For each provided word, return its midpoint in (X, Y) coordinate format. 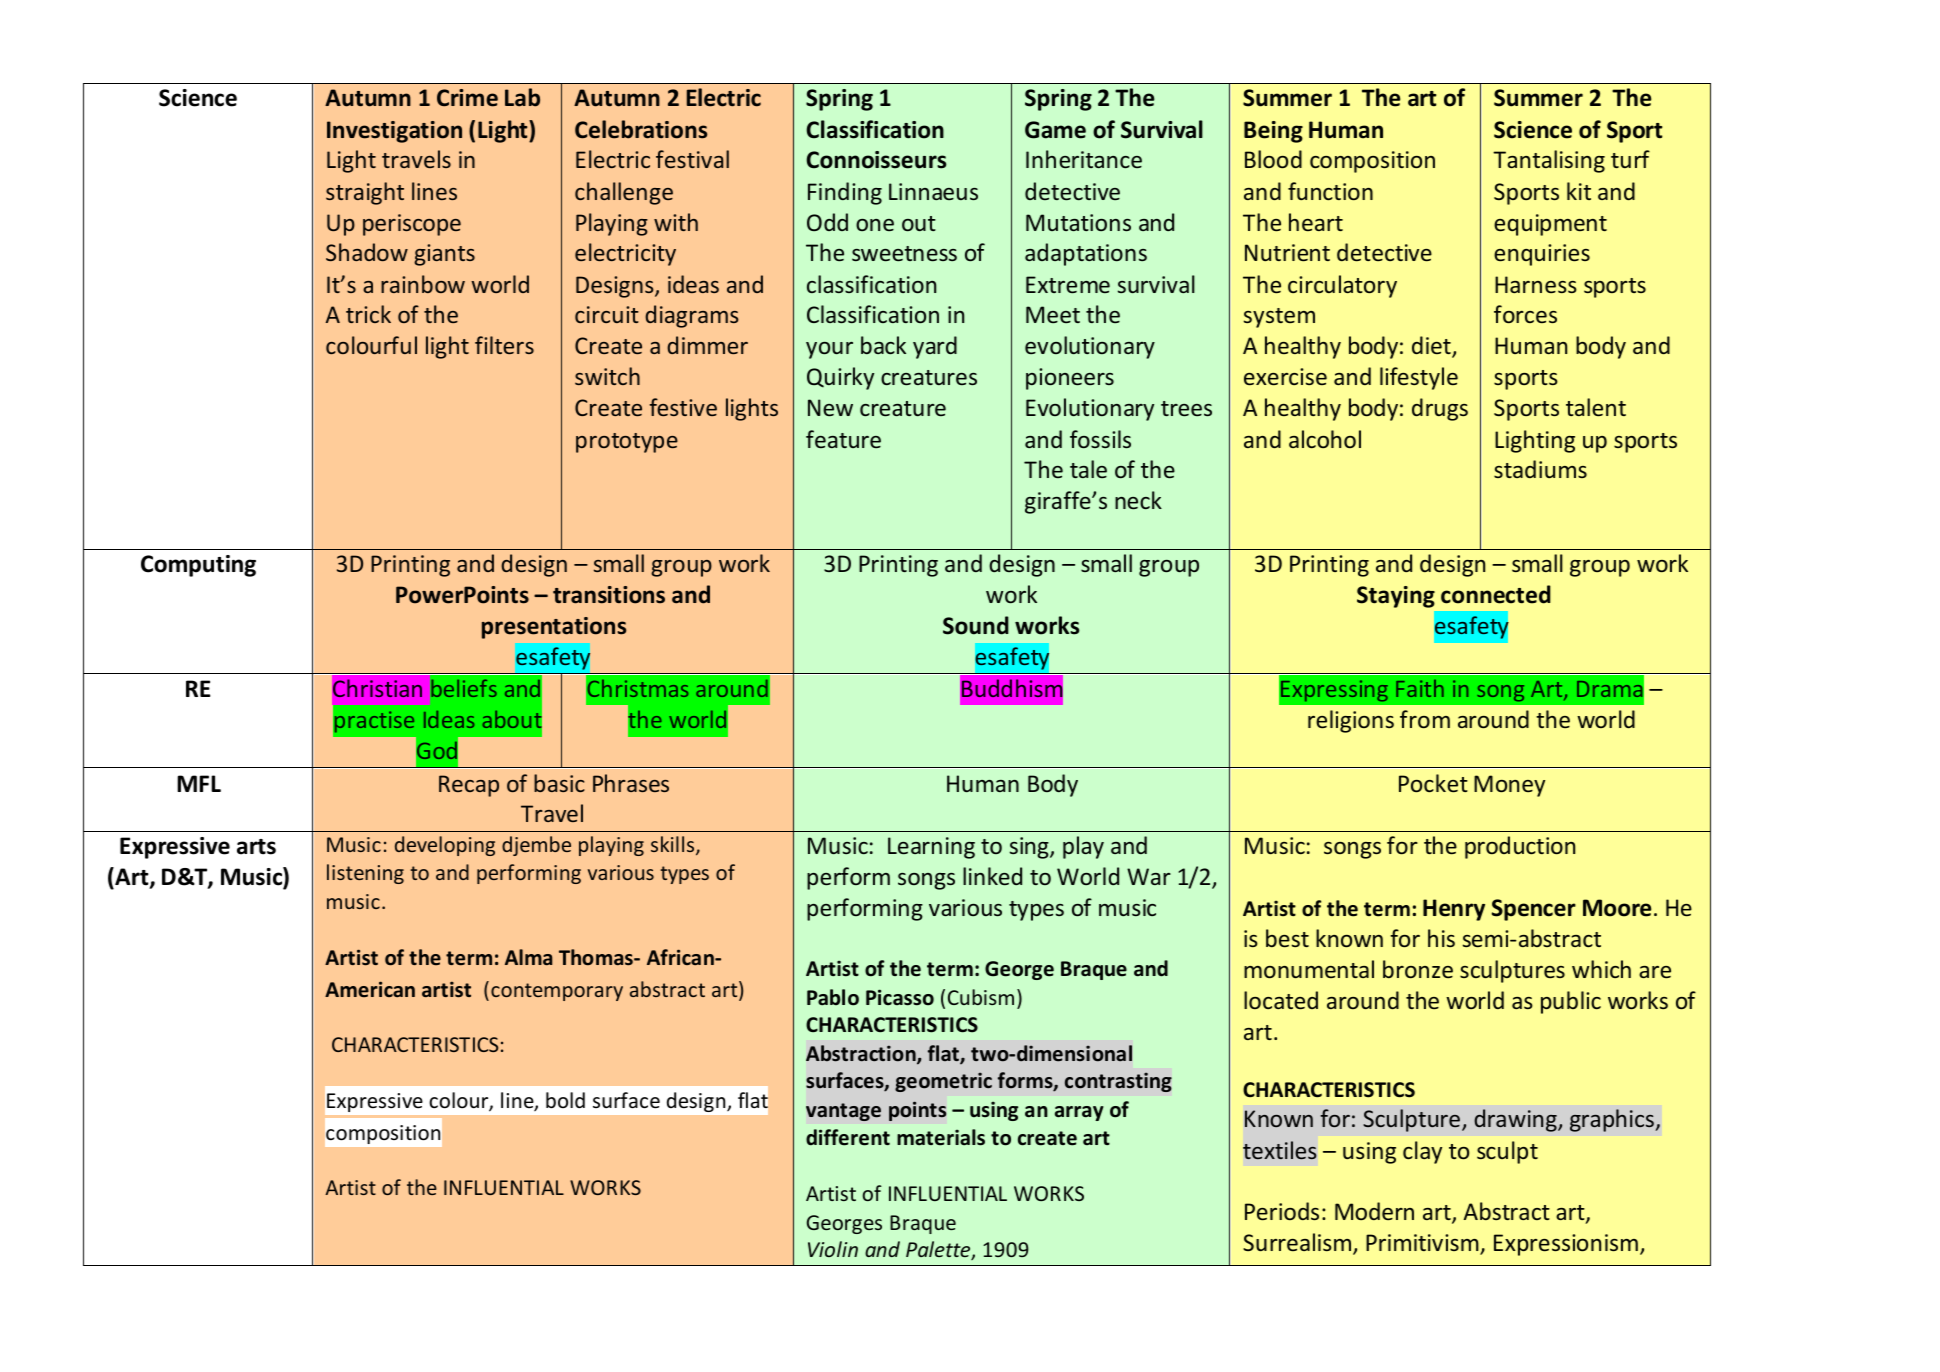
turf (1630, 159)
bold (565, 1100)
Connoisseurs (876, 160)
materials (941, 1137)
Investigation (394, 132)
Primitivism (1423, 1244)
